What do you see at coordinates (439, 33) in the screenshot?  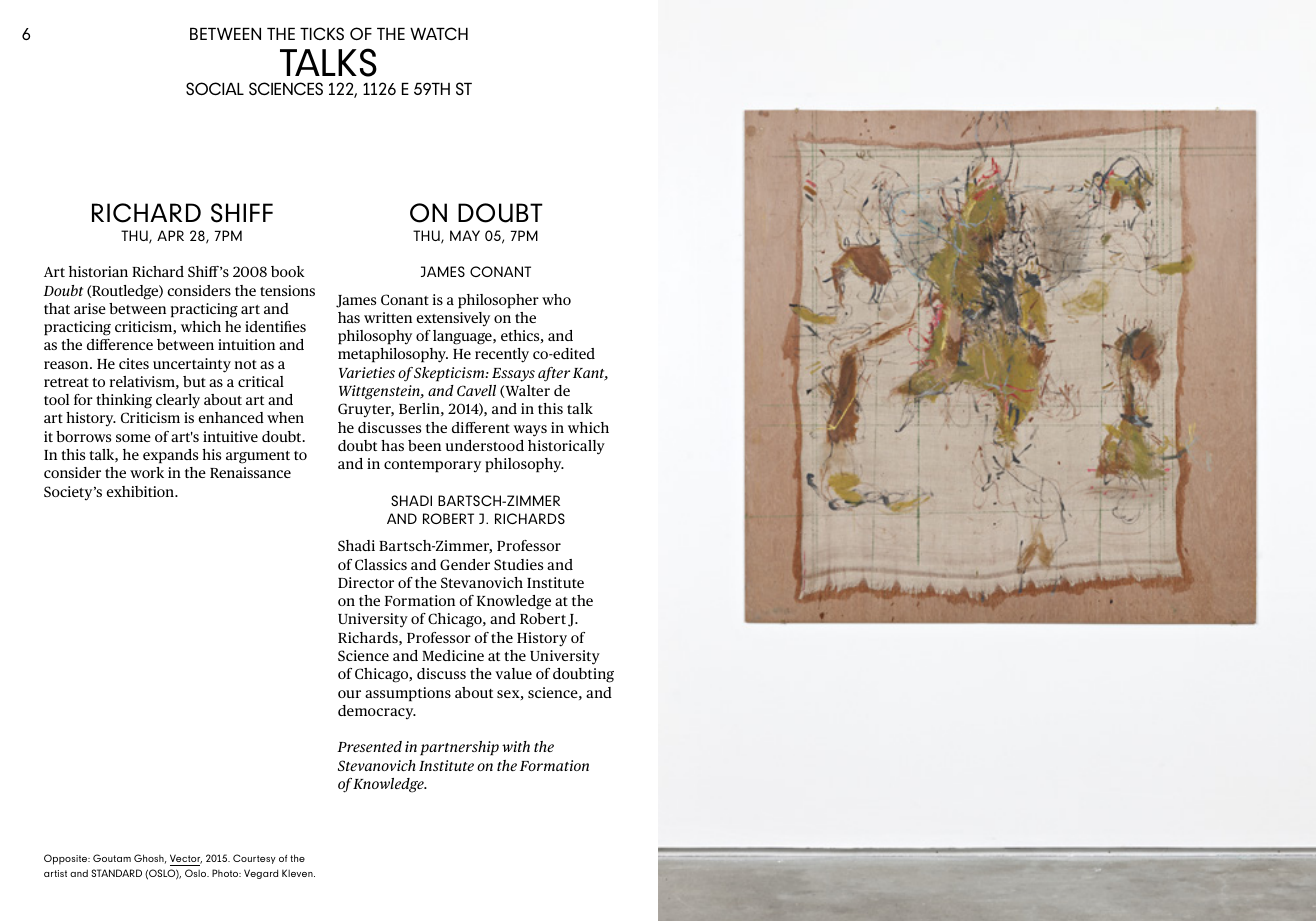 I see `WATCH` at bounding box center [439, 33].
